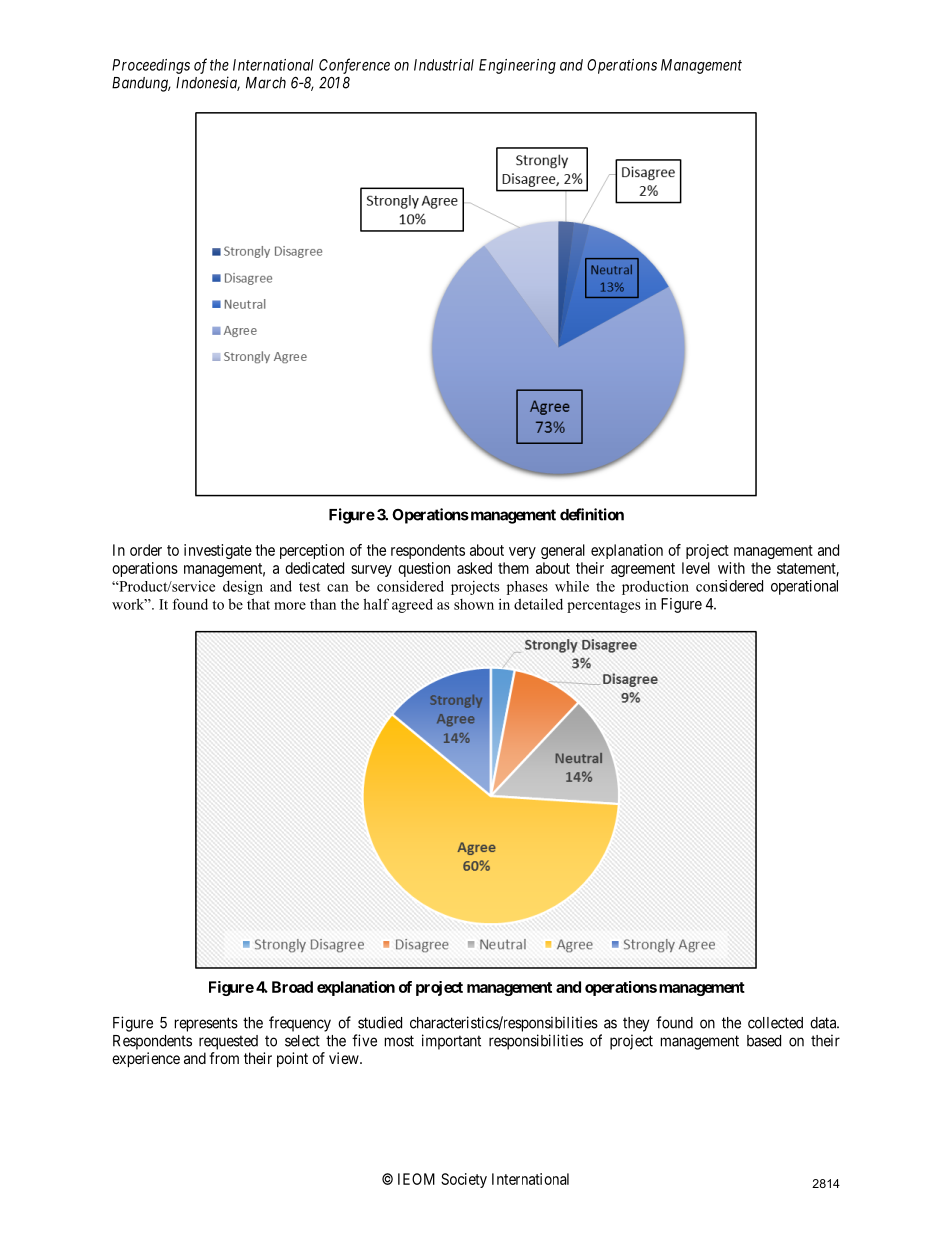  What do you see at coordinates (224, 1058) in the document?
I see `from` at bounding box center [224, 1058].
